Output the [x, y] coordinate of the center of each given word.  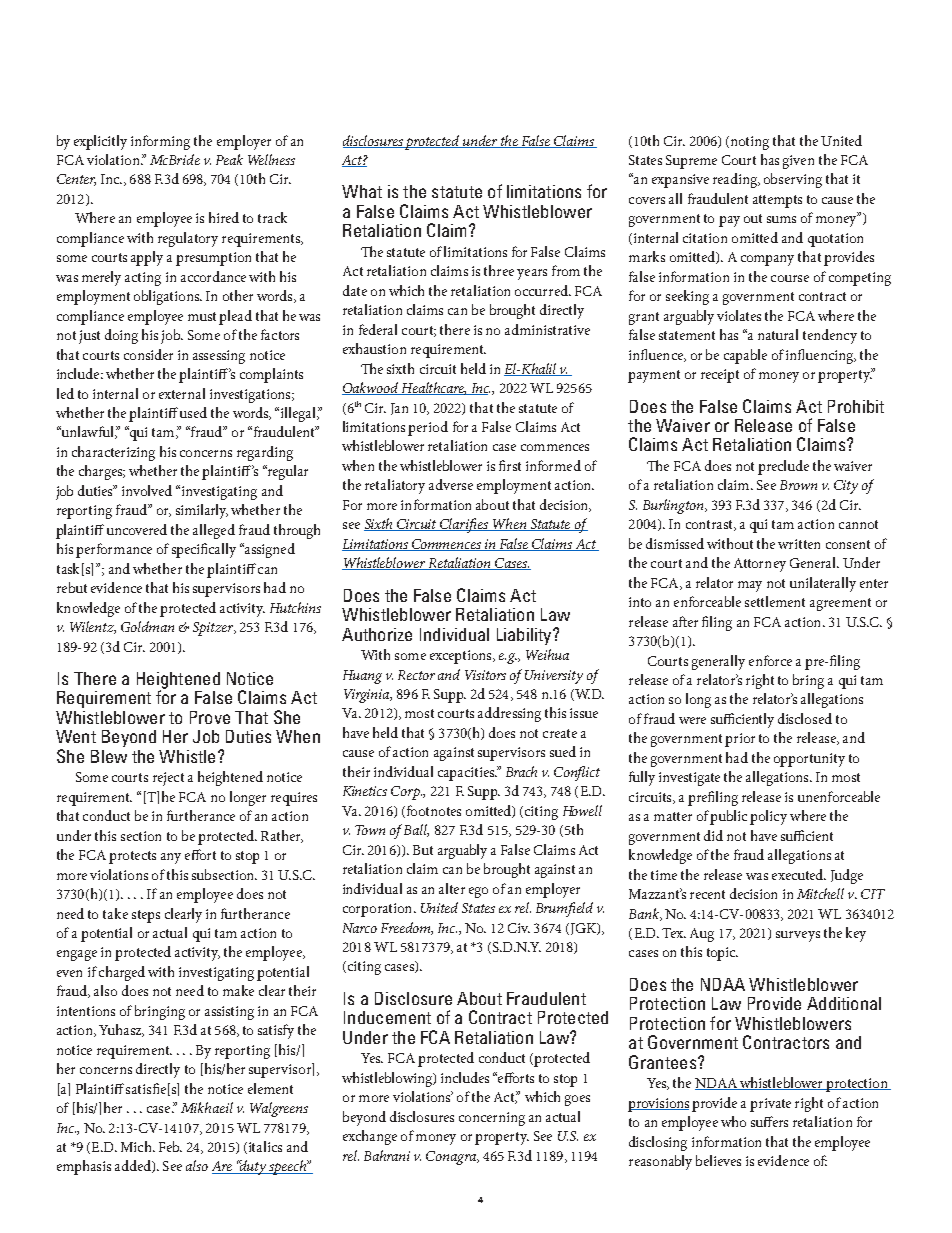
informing [160, 142]
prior [740, 740]
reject [168, 779]
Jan [399, 409]
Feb [170, 1146]
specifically [204, 550]
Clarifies [464, 525]
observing [793, 180]
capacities [467, 774]
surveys [798, 936]
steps [146, 916]
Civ [519, 928]
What [362, 191]
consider [148, 354]
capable [745, 356]
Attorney [760, 565]
